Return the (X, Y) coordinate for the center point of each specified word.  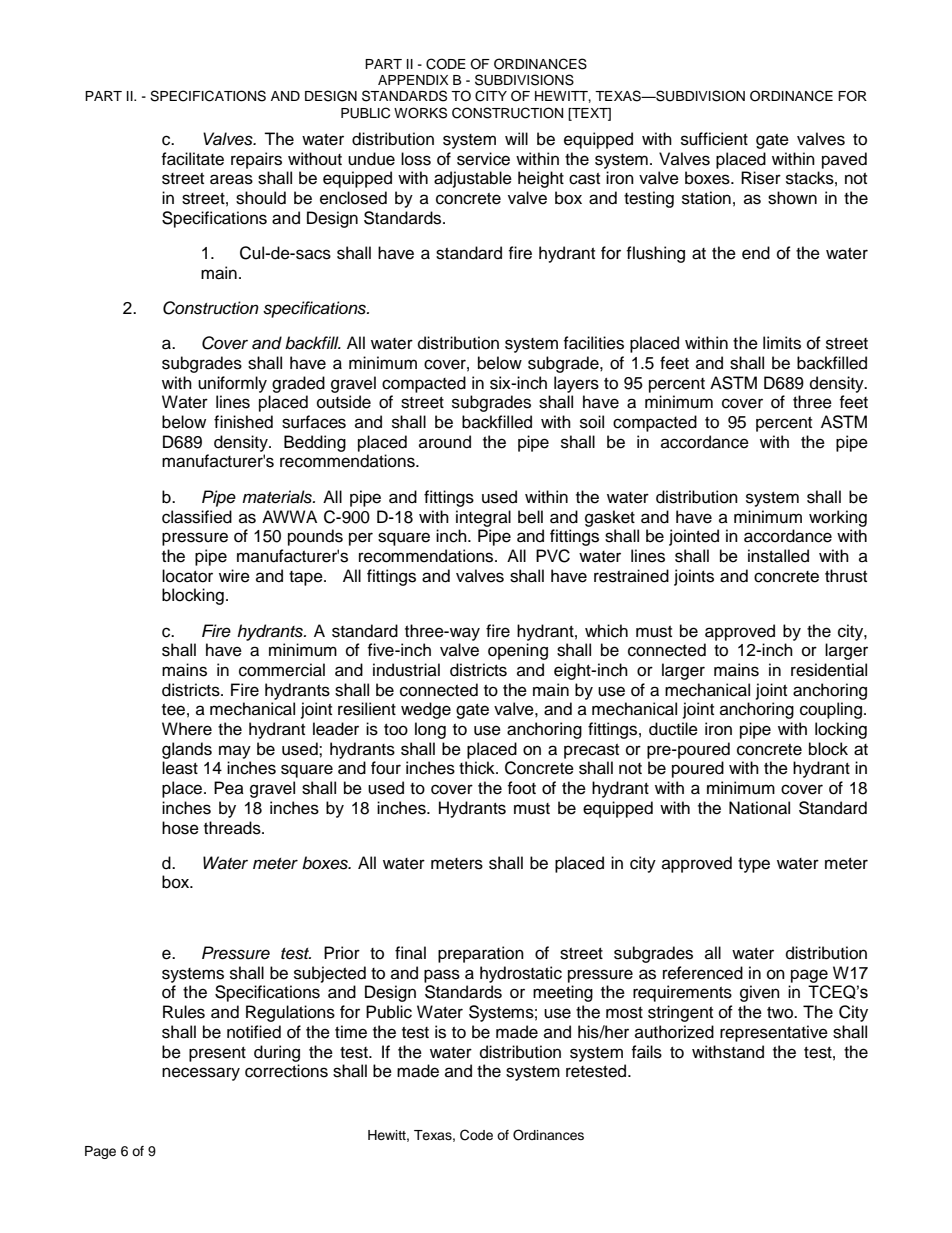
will (516, 138)
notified (254, 1032)
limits (782, 343)
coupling (831, 710)
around (445, 442)
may (235, 752)
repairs (256, 160)
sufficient (714, 139)
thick (478, 768)
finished (243, 422)
